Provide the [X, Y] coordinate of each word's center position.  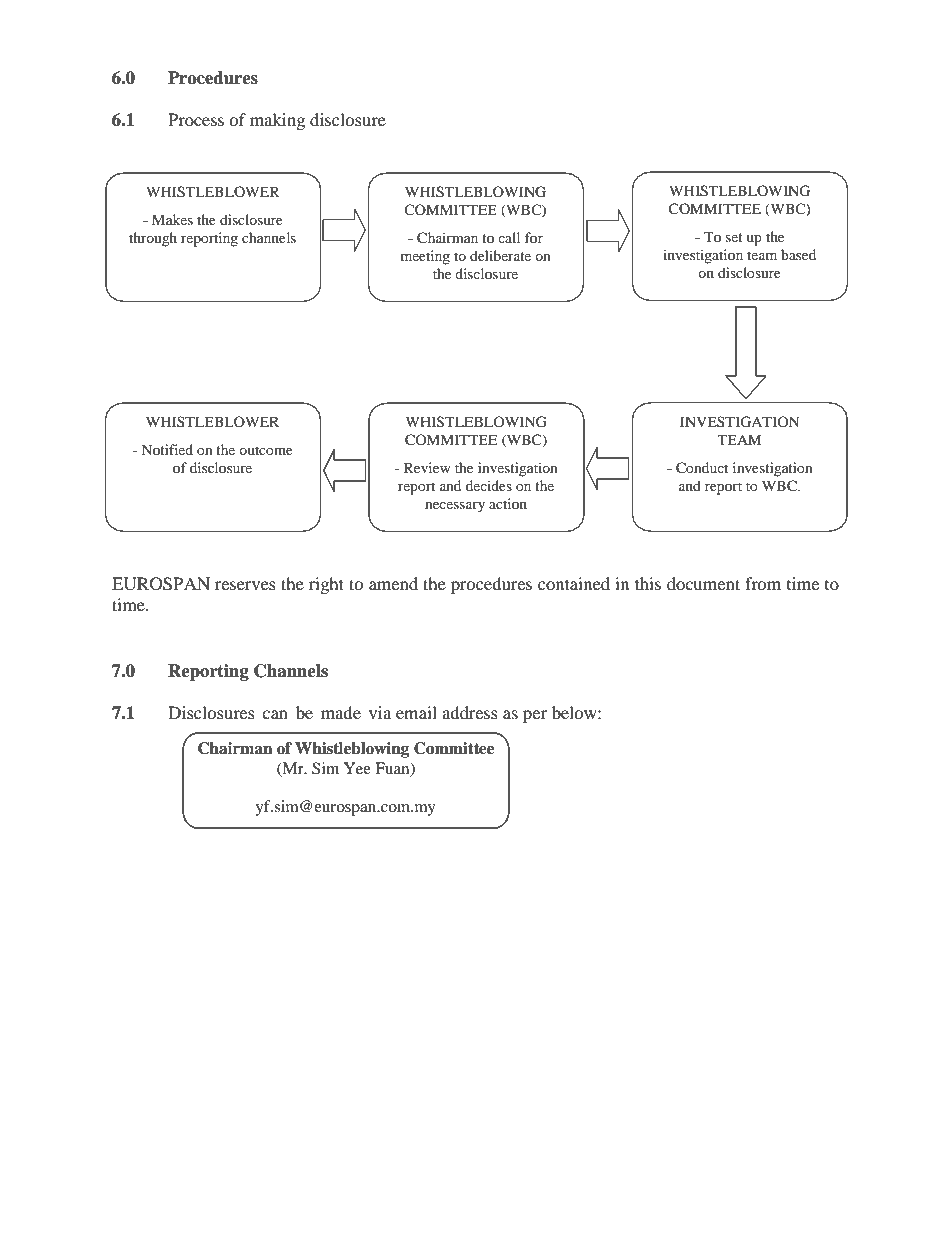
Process [196, 119]
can [275, 714]
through [153, 239]
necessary [455, 507]
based [798, 254]
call [509, 237]
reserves [245, 585]
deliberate [500, 255]
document [703, 583]
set [734, 237]
